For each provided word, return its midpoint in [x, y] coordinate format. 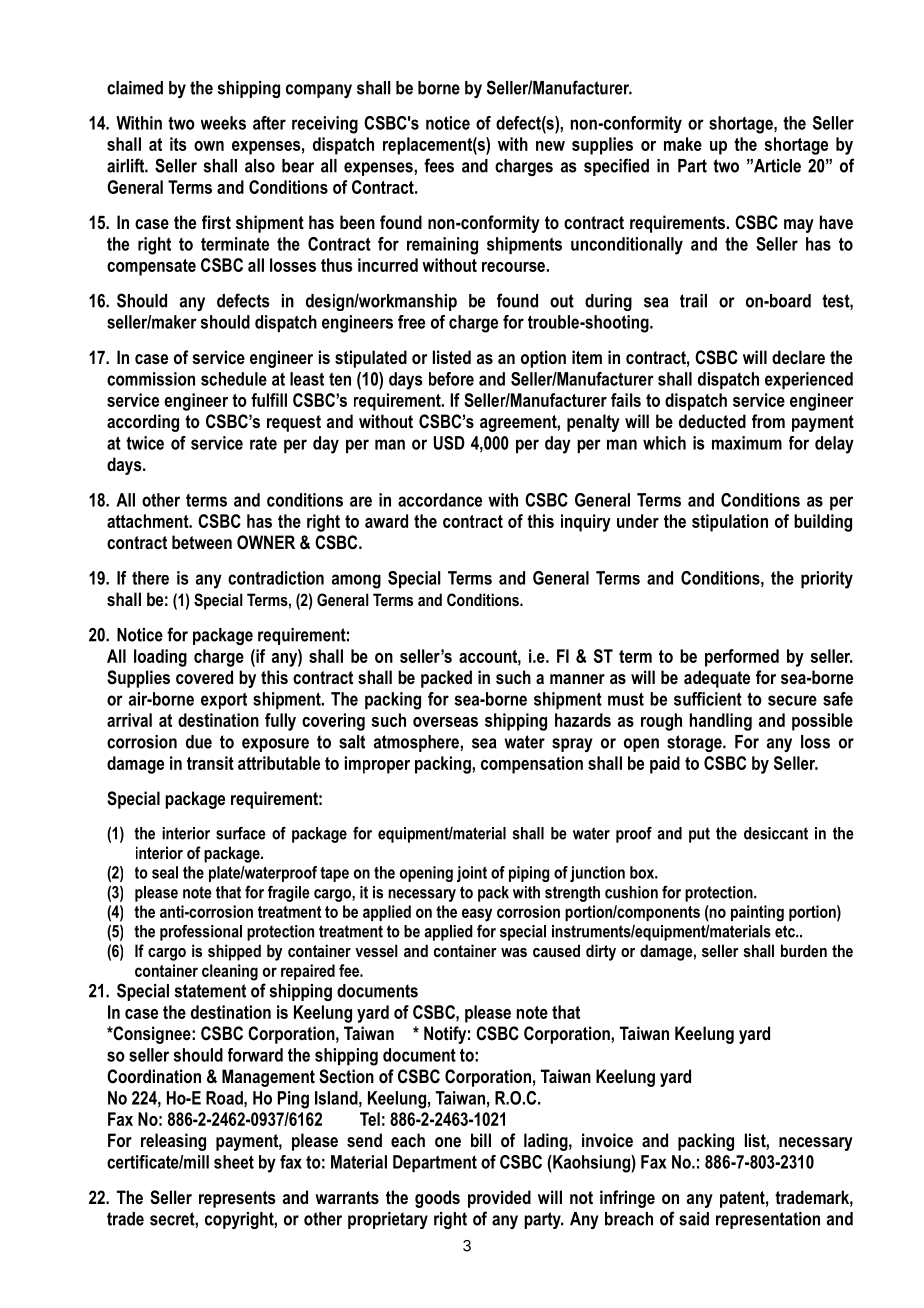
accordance [440, 500]
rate [263, 443]
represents [237, 1199]
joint [472, 874]
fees [439, 165]
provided [499, 1199]
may [799, 226]
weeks [223, 123]
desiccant [776, 833]
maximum [747, 443]
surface [241, 833]
